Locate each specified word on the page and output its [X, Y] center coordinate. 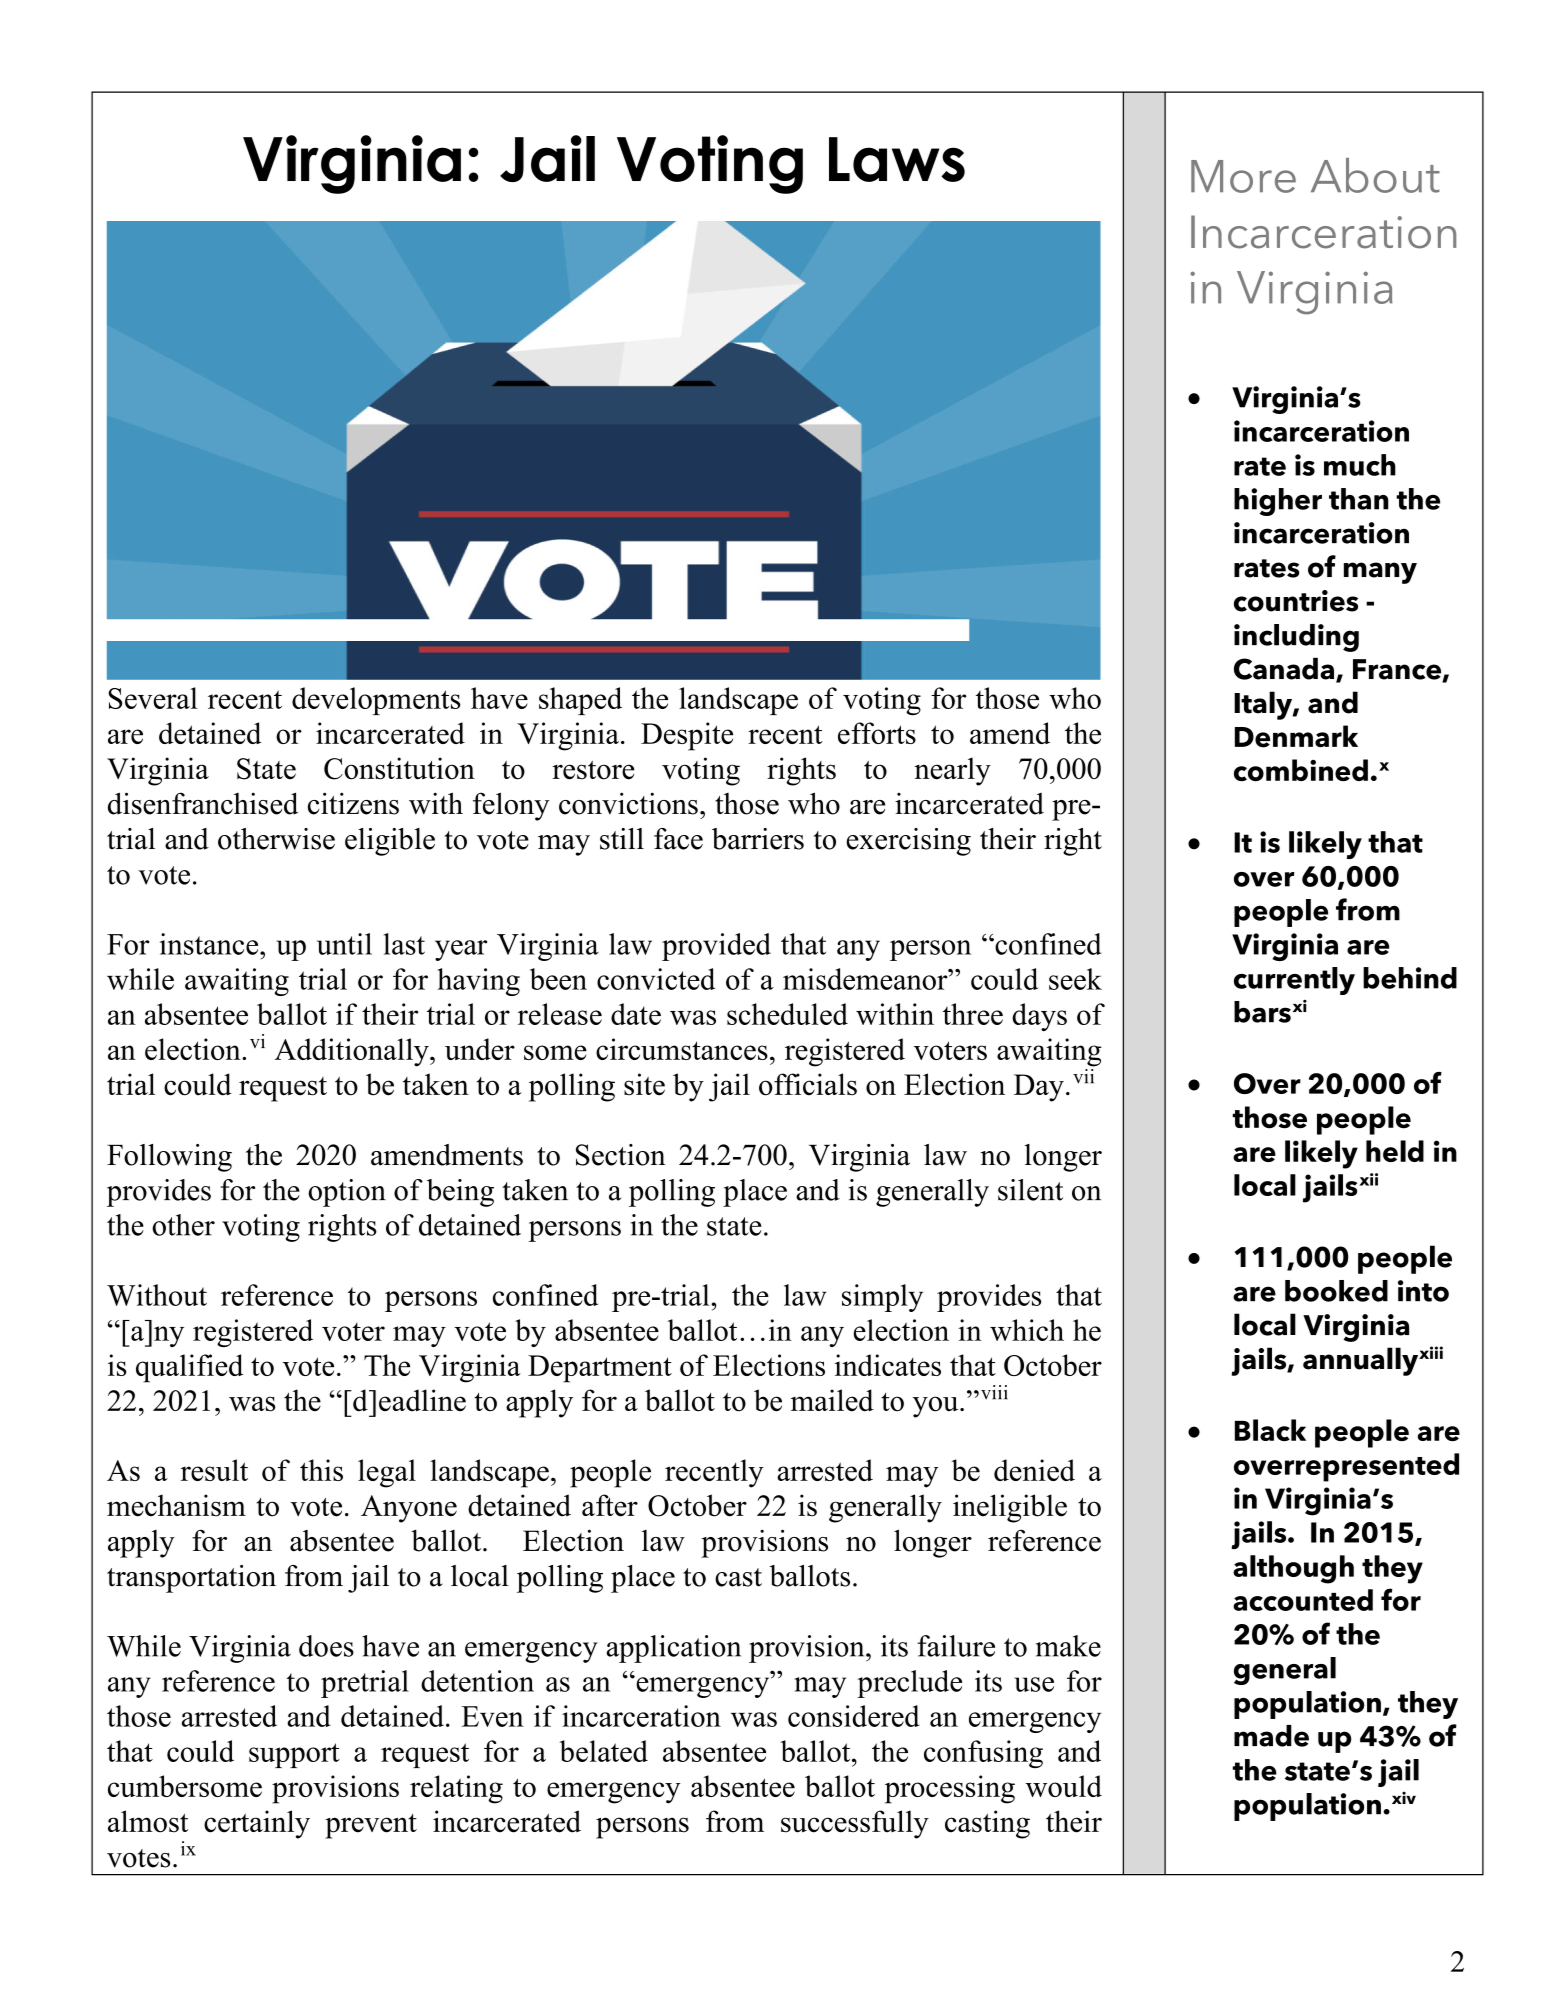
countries [1296, 601]
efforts [877, 733]
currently [1294, 981]
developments [376, 701]
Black [1270, 1430]
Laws [897, 159]
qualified [189, 1368]
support [294, 1755]
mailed [832, 1400]
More [1243, 176]
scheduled [787, 1014]
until [344, 944]
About [1375, 175]
